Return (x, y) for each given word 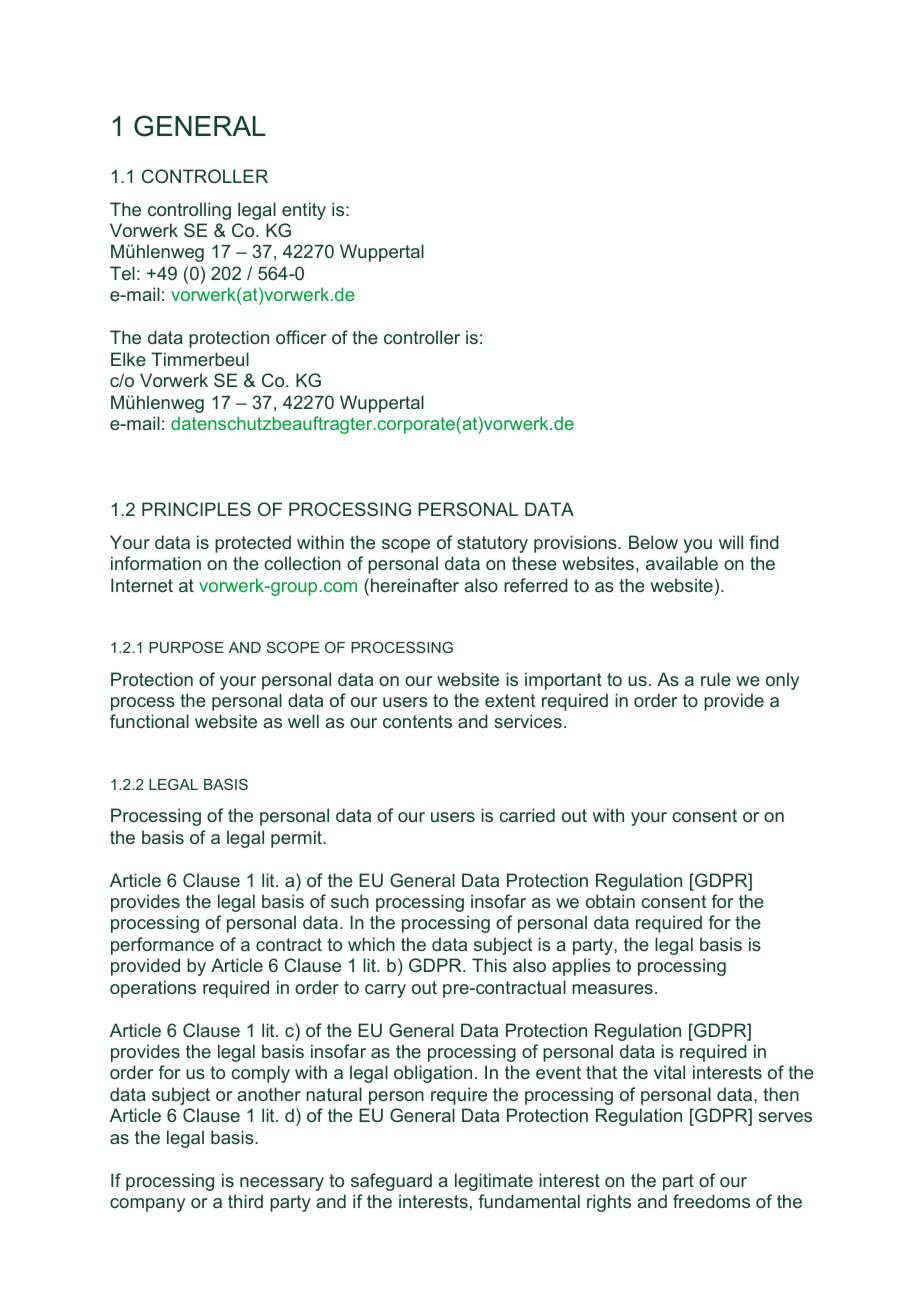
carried (527, 815)
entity (304, 211)
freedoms (711, 1201)
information (156, 563)
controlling (189, 211)
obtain (610, 901)
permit (297, 839)
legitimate (494, 1182)
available (682, 563)
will (731, 542)
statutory (492, 544)
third (245, 1201)
